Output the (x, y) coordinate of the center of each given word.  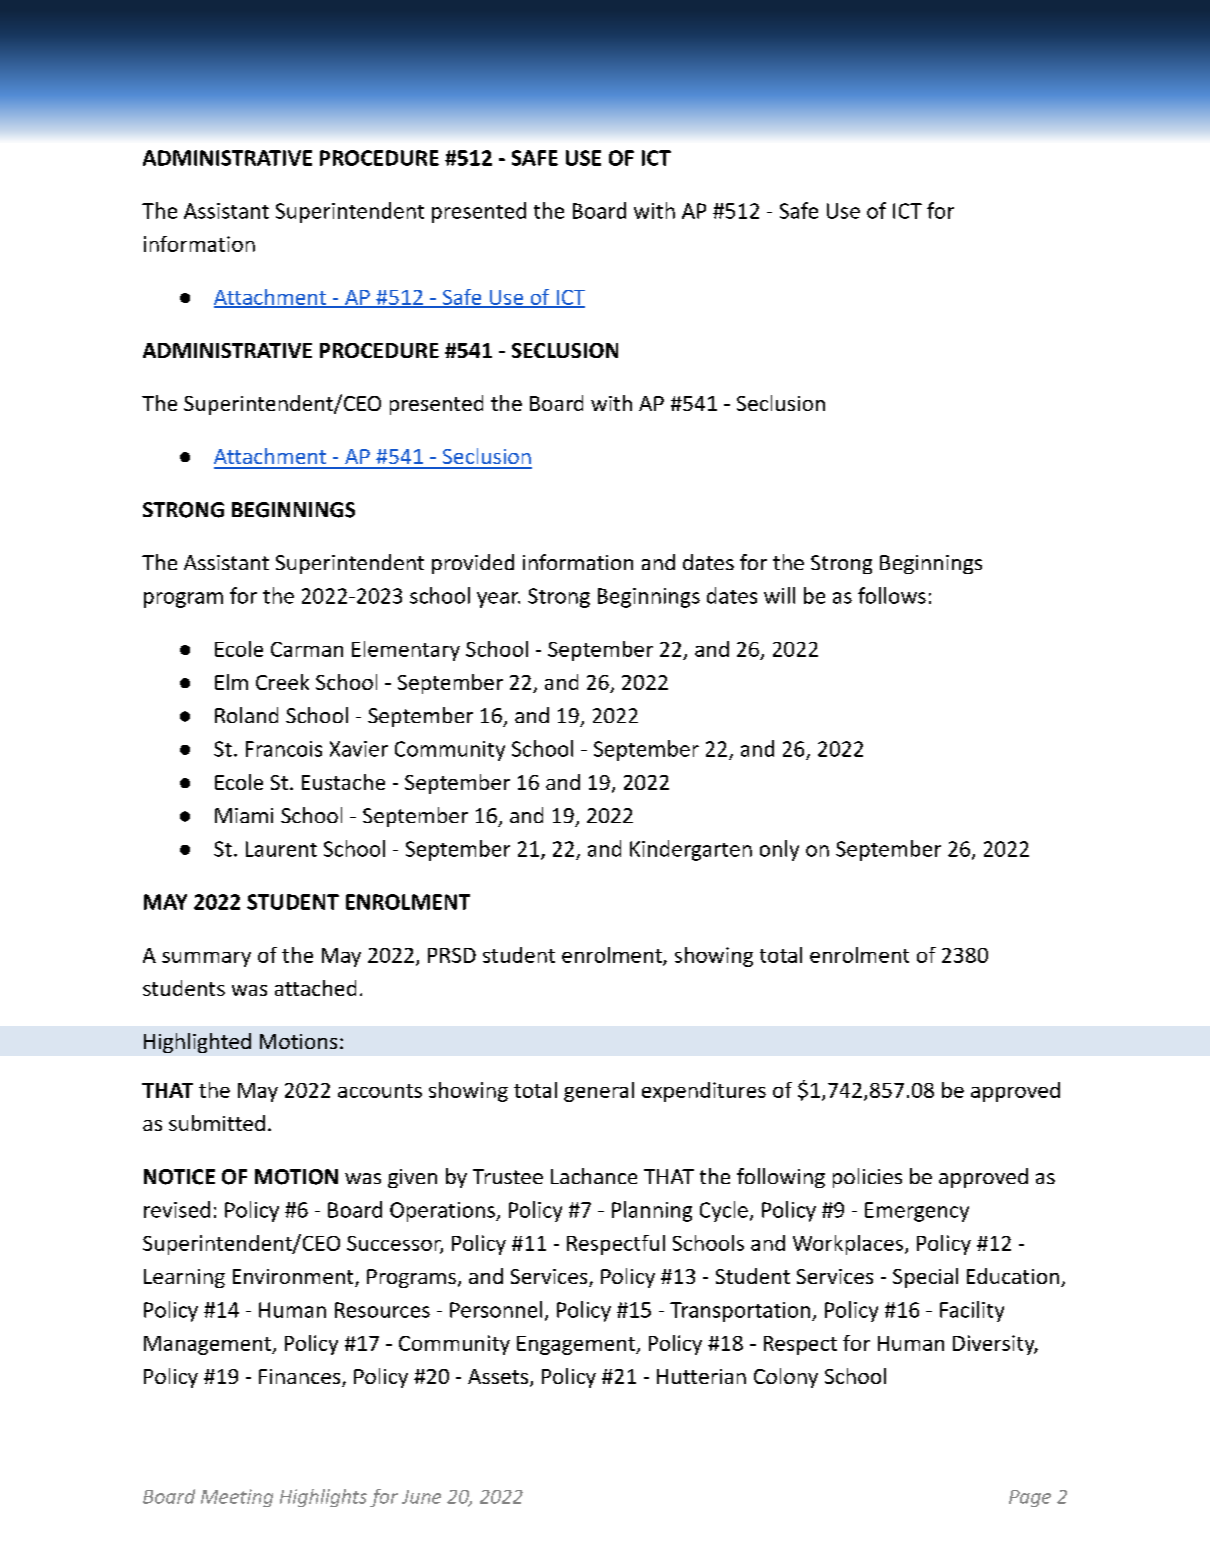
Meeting (237, 1498)
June (421, 1497)
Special (925, 1278)
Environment (294, 1278)
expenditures (704, 1092)
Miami (244, 815)
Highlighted (197, 1043)
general (599, 1092)
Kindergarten (691, 850)
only (779, 850)
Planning (652, 1211)
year (498, 600)
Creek (282, 682)
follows (892, 595)
